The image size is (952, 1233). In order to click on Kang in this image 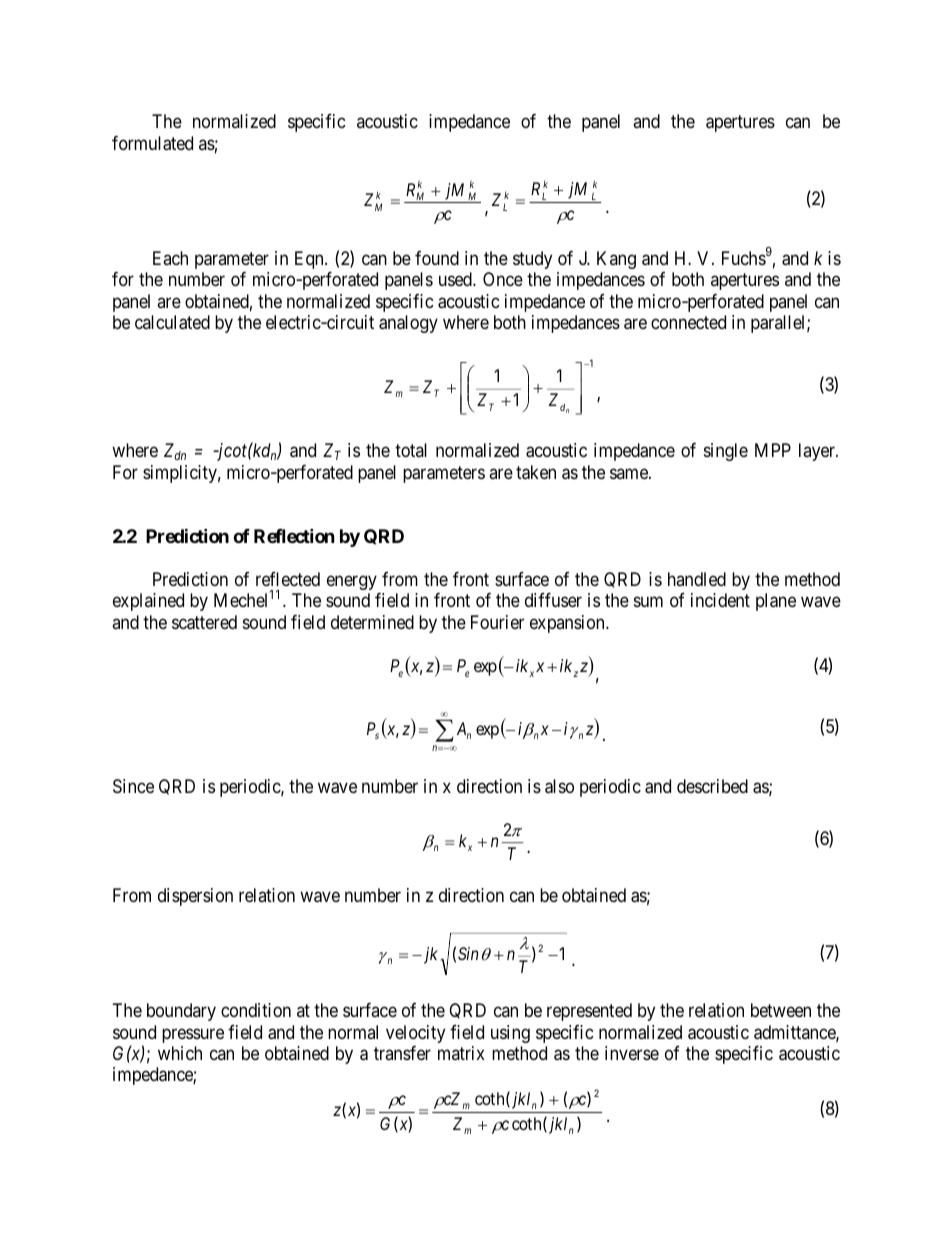, I will do `click(616, 260)`.
